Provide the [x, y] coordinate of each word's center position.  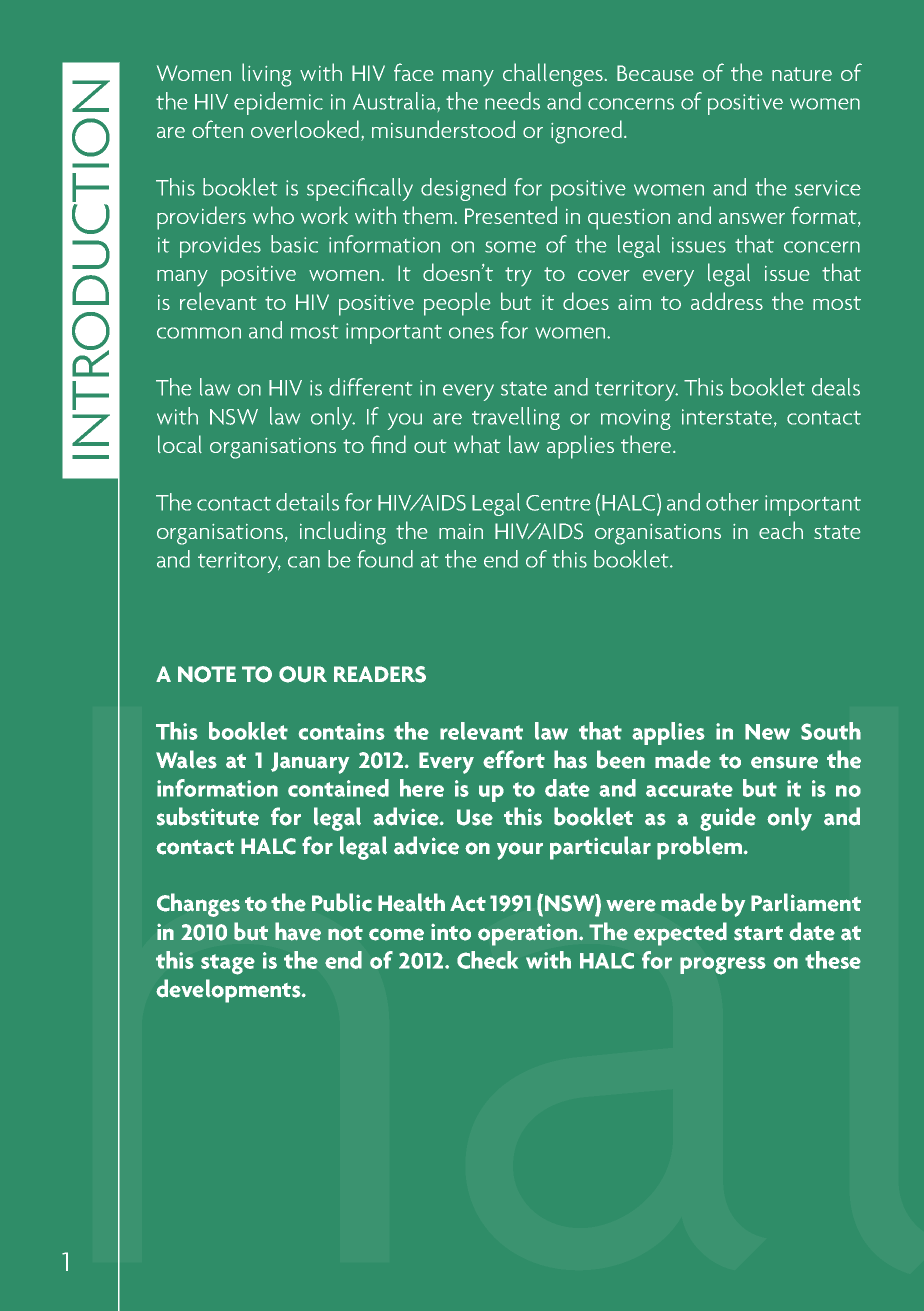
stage [228, 964]
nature [802, 74]
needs [512, 101]
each [781, 530]
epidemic [278, 103]
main [461, 531]
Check [487, 960]
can [304, 562]
